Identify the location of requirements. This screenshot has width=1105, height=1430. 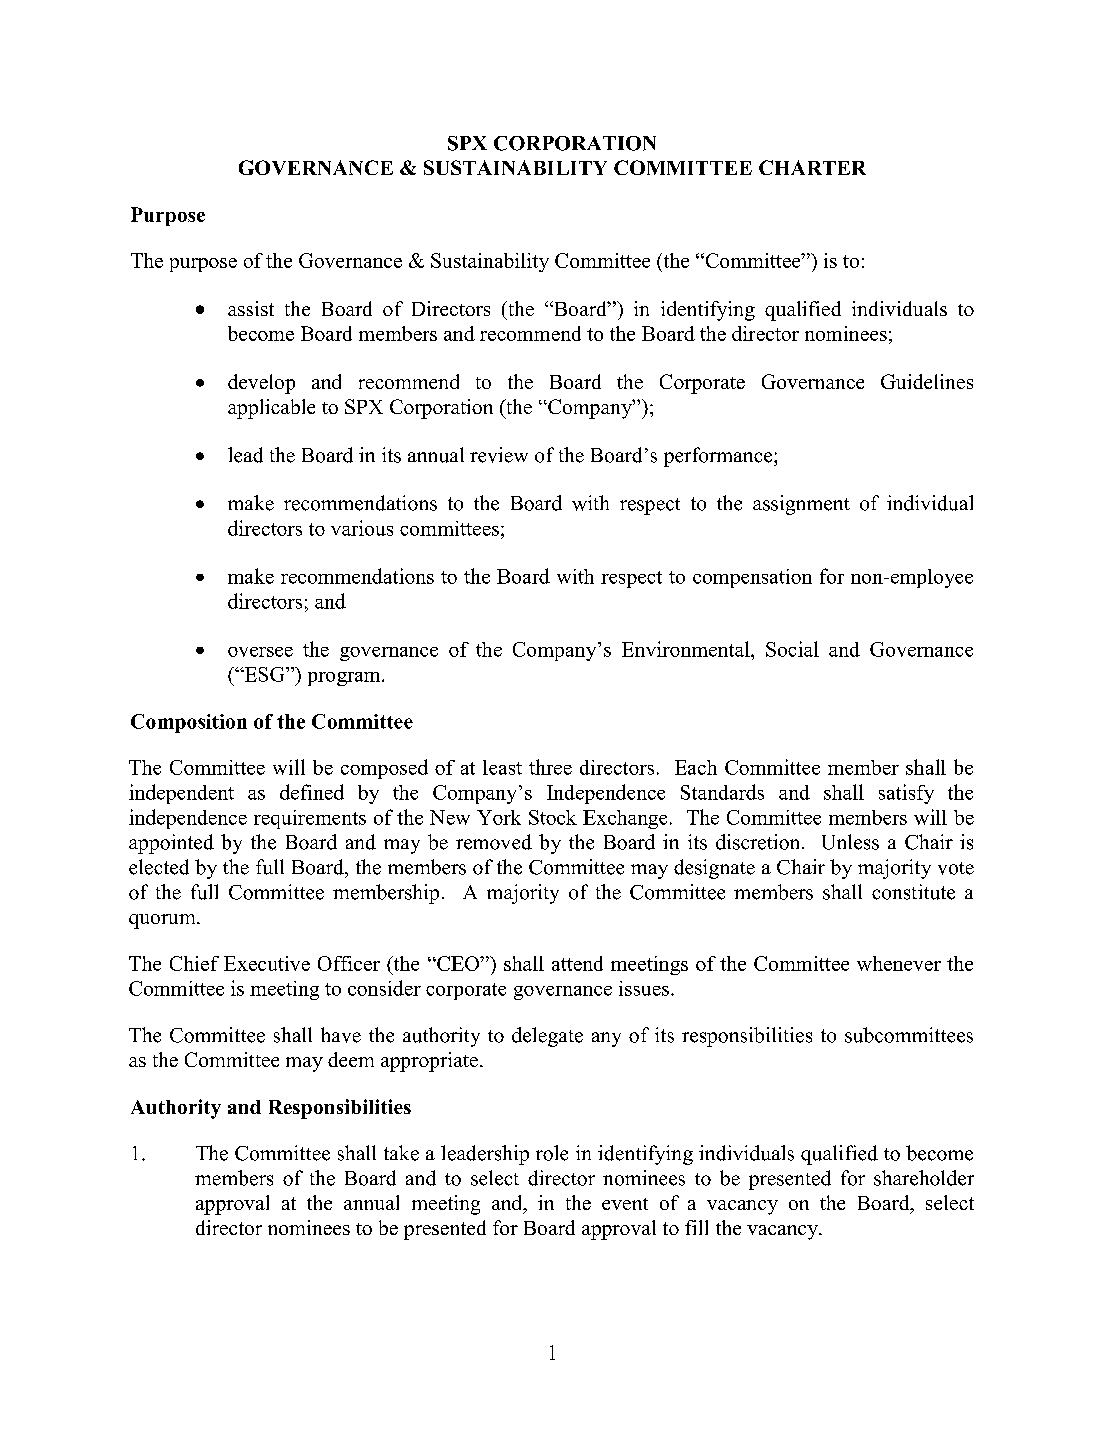
(310, 819).
